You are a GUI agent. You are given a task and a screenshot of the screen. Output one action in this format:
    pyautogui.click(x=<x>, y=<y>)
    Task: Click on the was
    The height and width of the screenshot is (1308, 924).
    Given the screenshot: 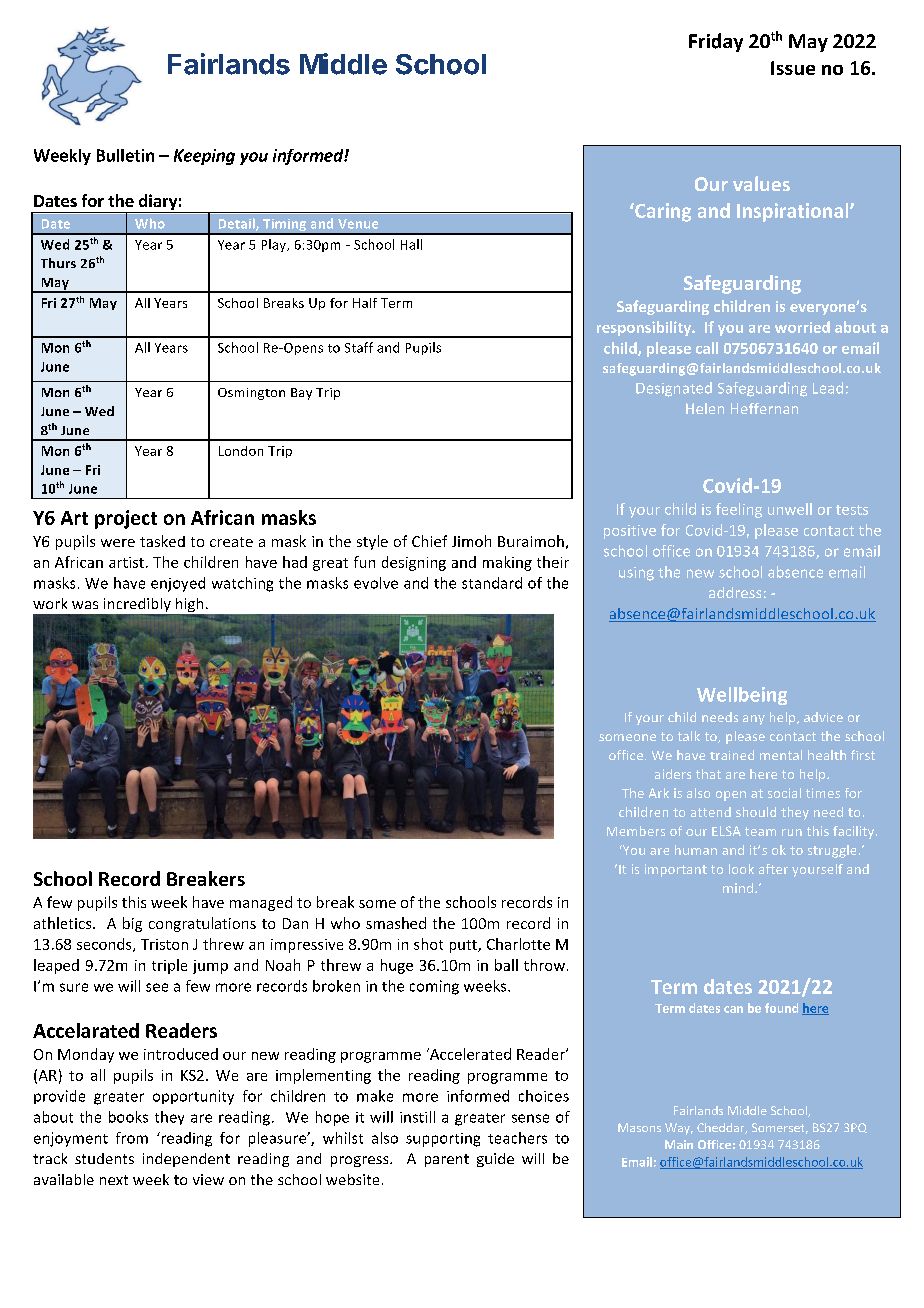 What is the action you would take?
    pyautogui.click(x=85, y=605)
